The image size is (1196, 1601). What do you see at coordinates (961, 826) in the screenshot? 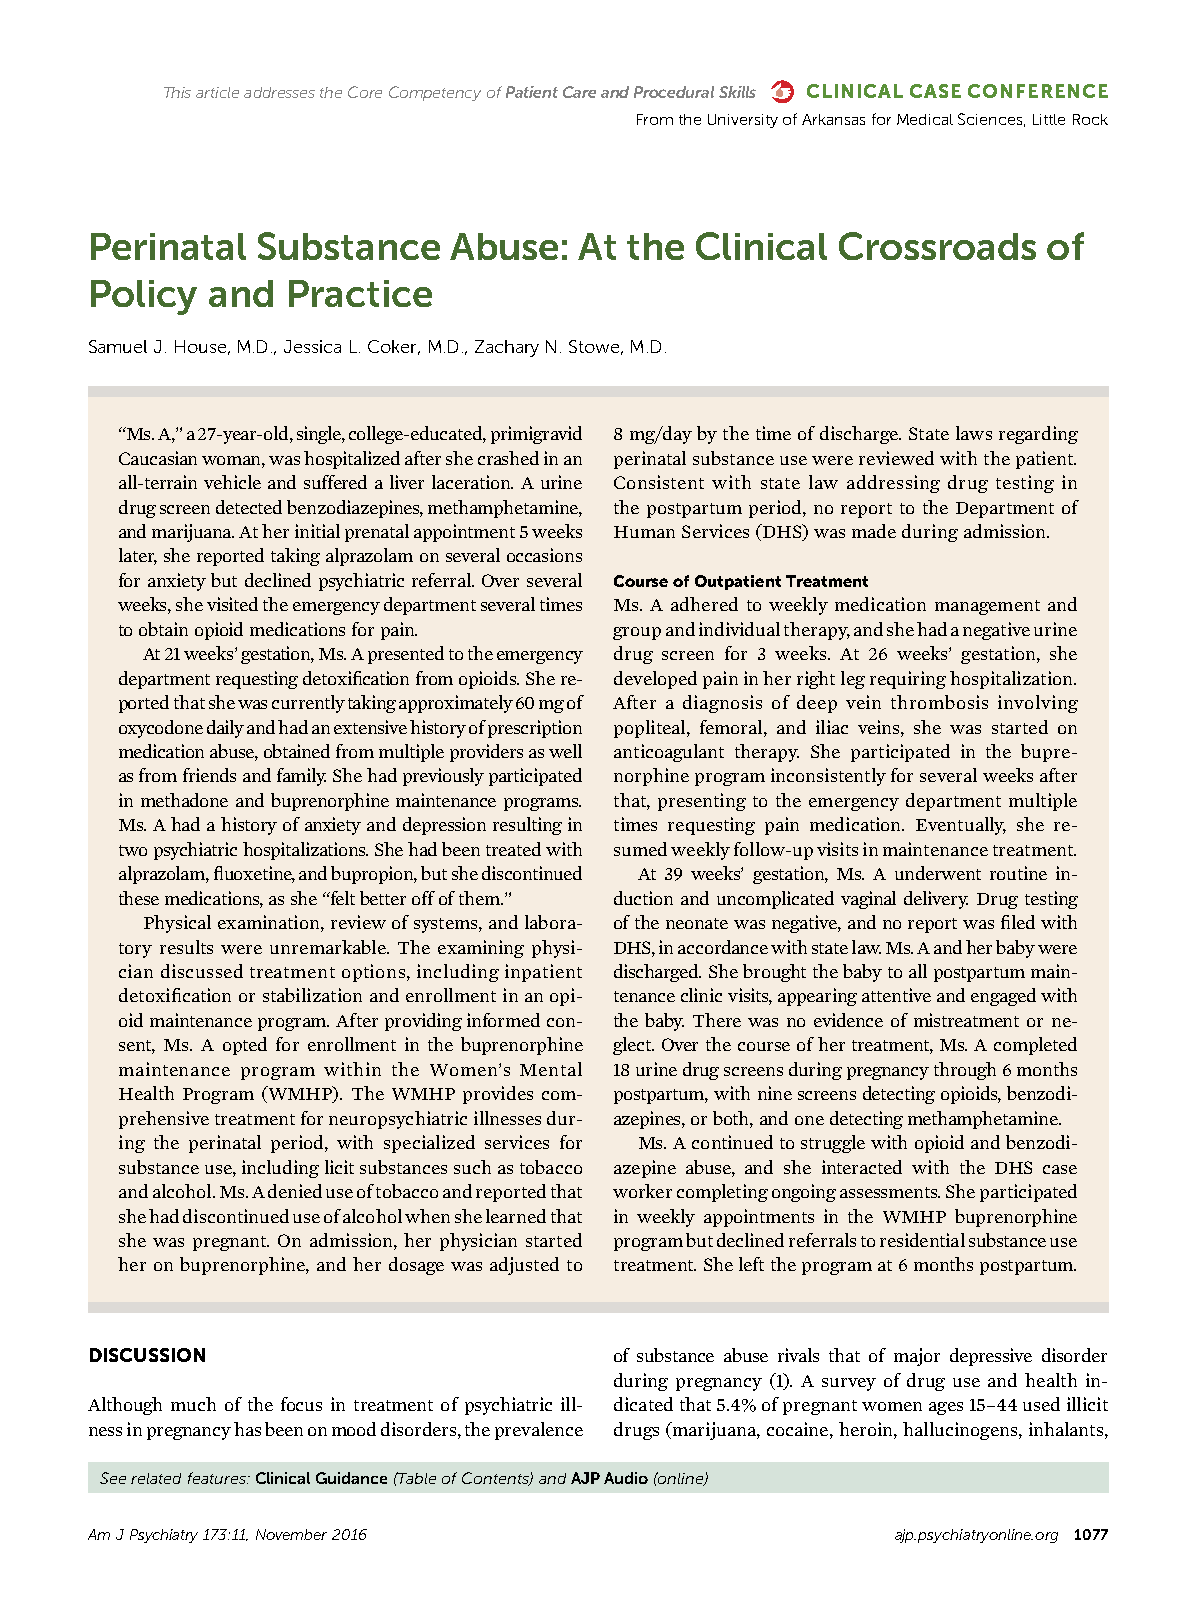
I see `Eventually` at bounding box center [961, 826].
